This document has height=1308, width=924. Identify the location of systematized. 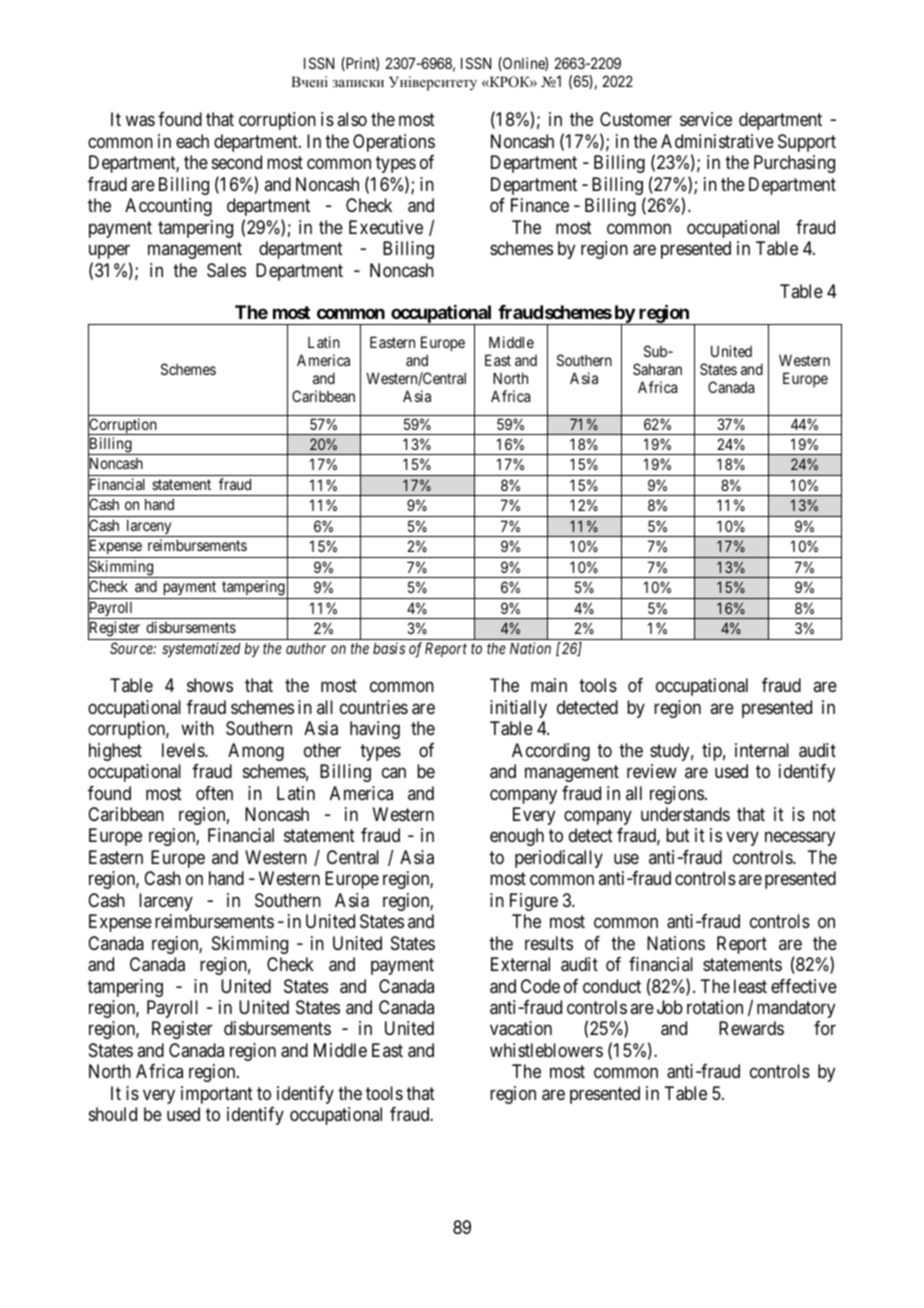
(201, 649).
